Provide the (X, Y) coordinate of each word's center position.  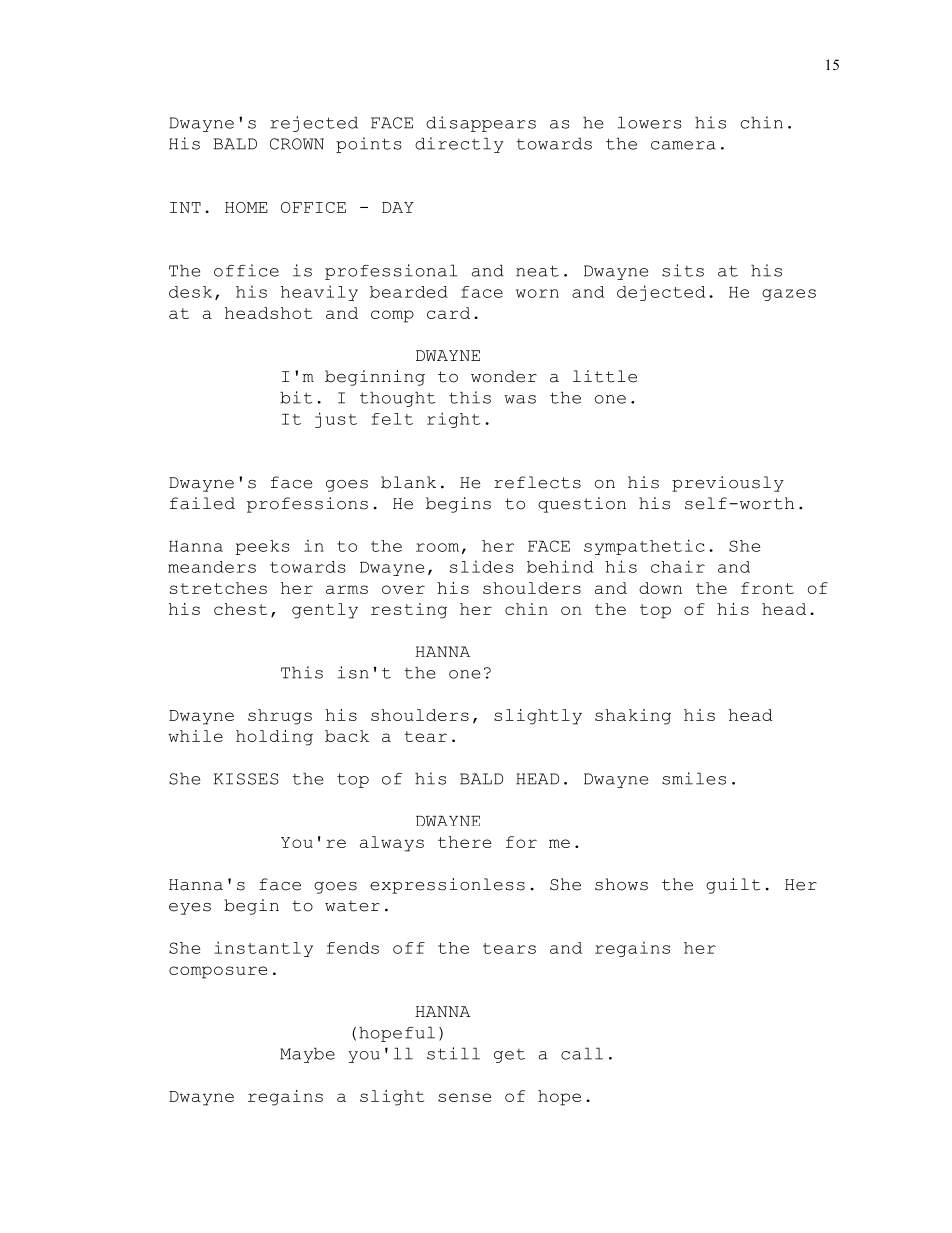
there (465, 842)
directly (459, 145)
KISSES (246, 779)
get (509, 1056)
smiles (694, 778)
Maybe (307, 1055)
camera (683, 145)
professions (307, 505)
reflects (537, 482)
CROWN (297, 144)
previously (728, 484)
